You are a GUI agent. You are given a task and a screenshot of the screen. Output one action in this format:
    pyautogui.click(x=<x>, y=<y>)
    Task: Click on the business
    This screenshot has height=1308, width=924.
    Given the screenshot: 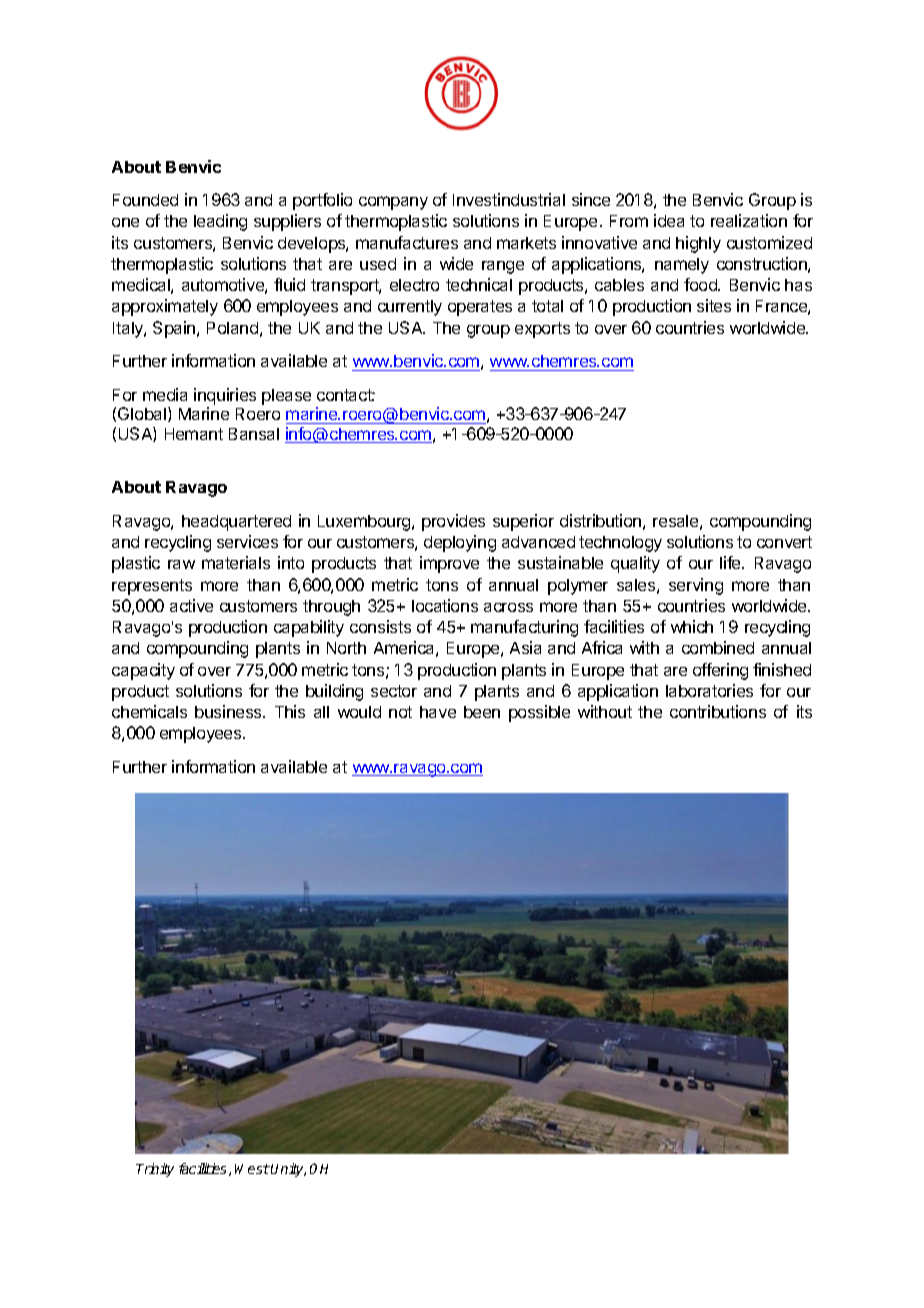 What is the action you would take?
    pyautogui.click(x=229, y=711)
